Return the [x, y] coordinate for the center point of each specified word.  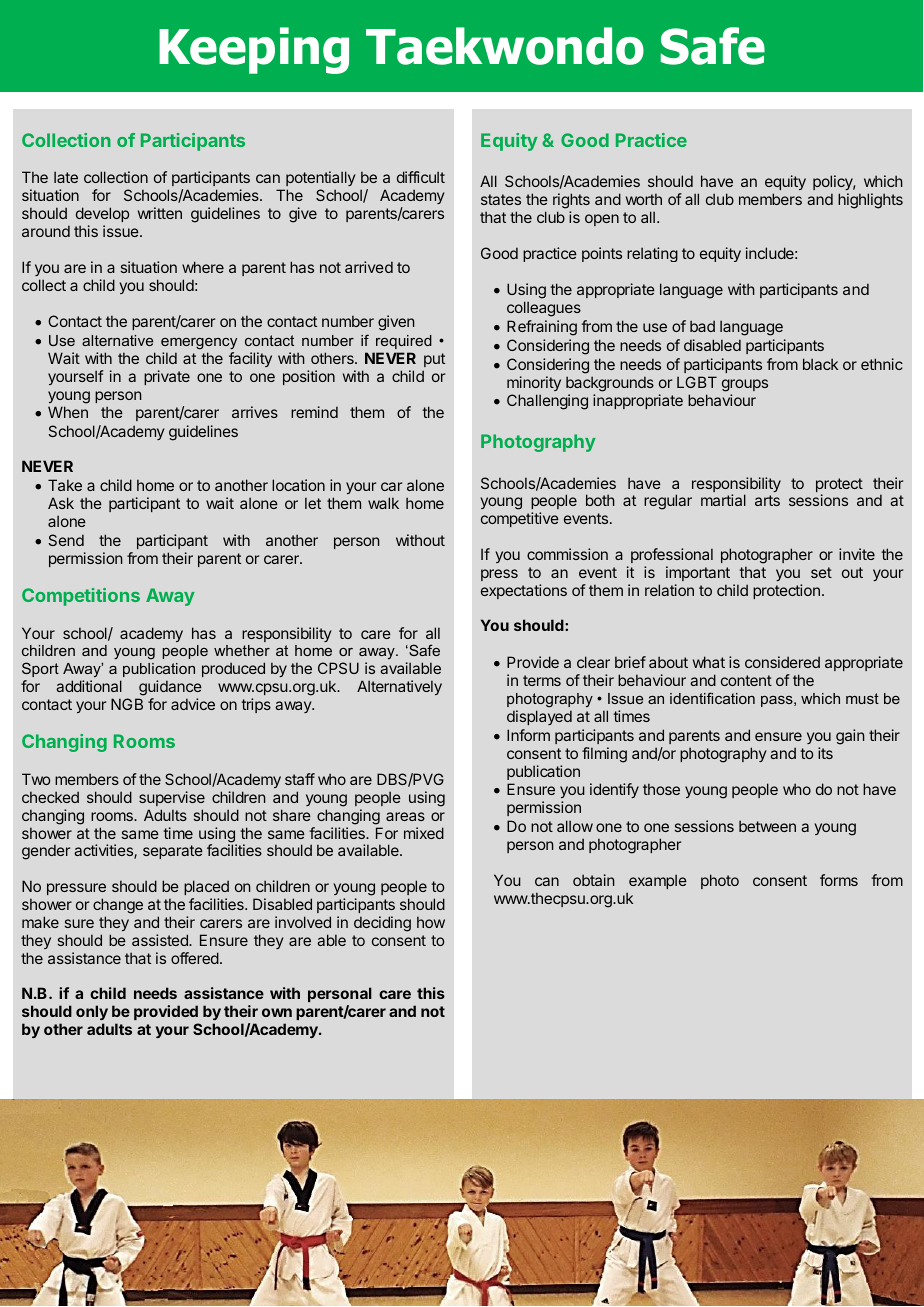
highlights [870, 201]
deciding [382, 924]
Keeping [254, 50]
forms [839, 880]
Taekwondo [505, 46]
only [92, 1012]
